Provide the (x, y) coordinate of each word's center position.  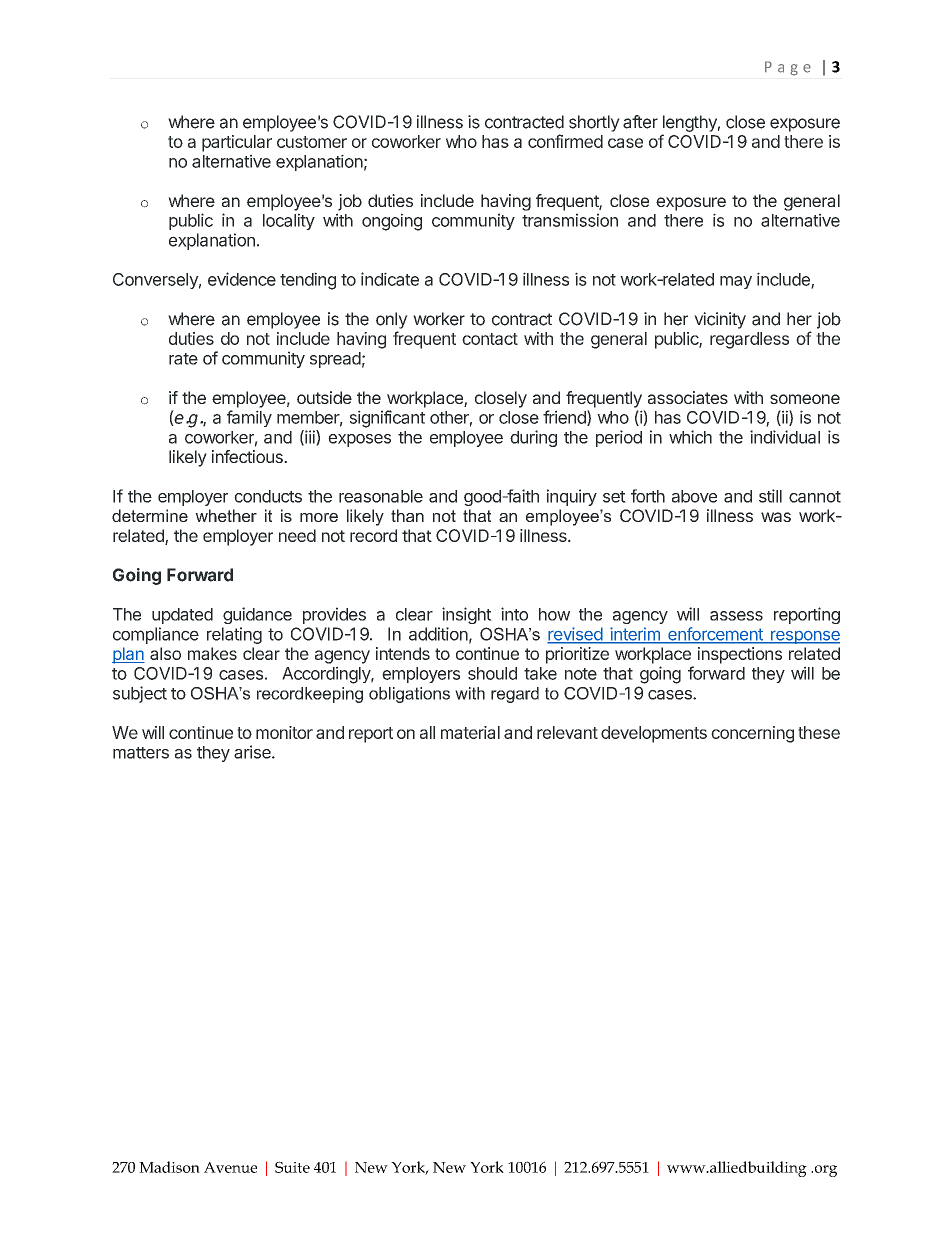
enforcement (715, 635)
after (640, 122)
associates (688, 397)
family (249, 418)
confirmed (565, 141)
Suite (292, 1167)
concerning (752, 734)
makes (212, 653)
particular (237, 143)
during (533, 438)
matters (141, 753)
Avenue (230, 1167)
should (492, 673)
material (470, 732)
